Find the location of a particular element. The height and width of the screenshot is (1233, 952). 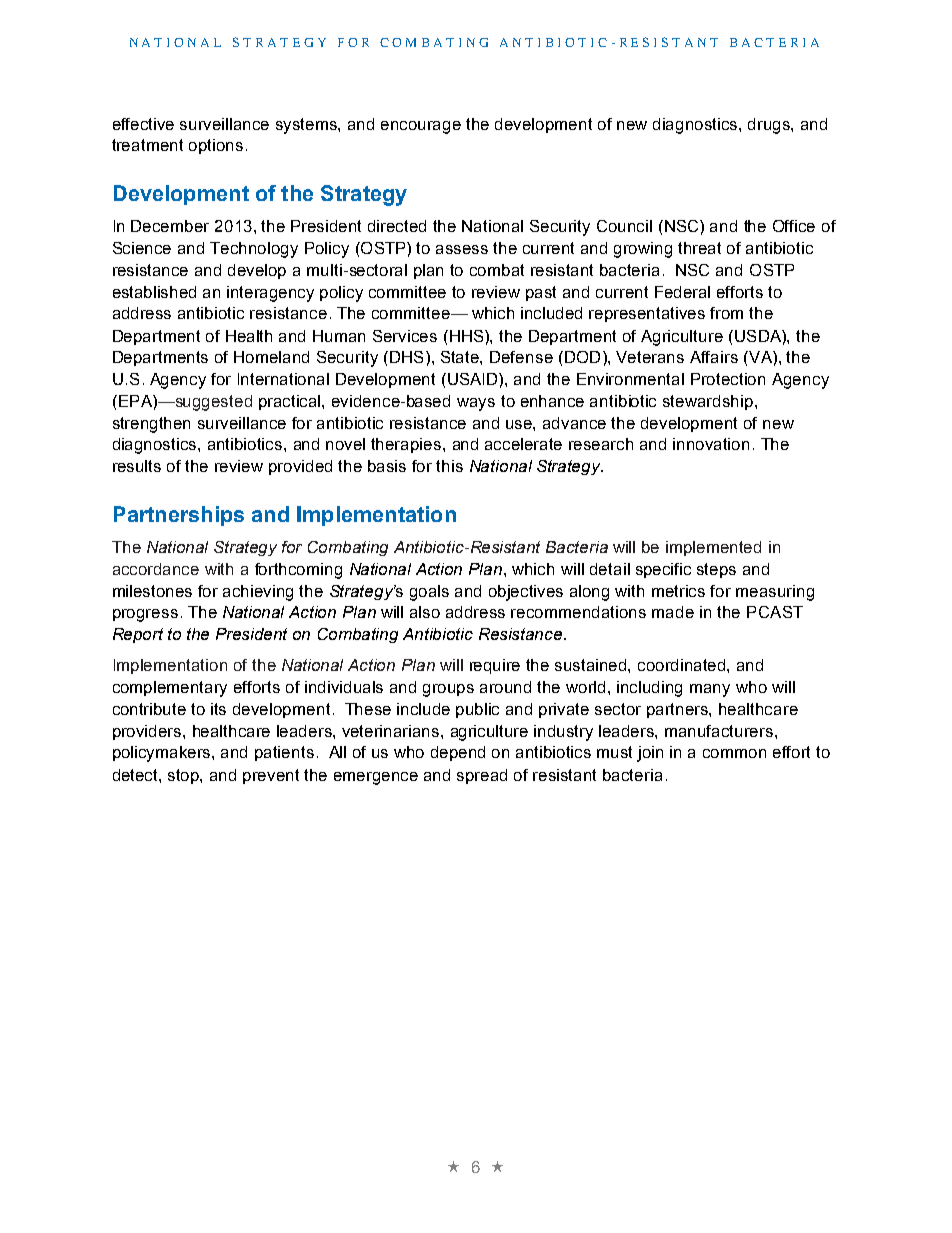

encourage is located at coordinates (421, 127).
